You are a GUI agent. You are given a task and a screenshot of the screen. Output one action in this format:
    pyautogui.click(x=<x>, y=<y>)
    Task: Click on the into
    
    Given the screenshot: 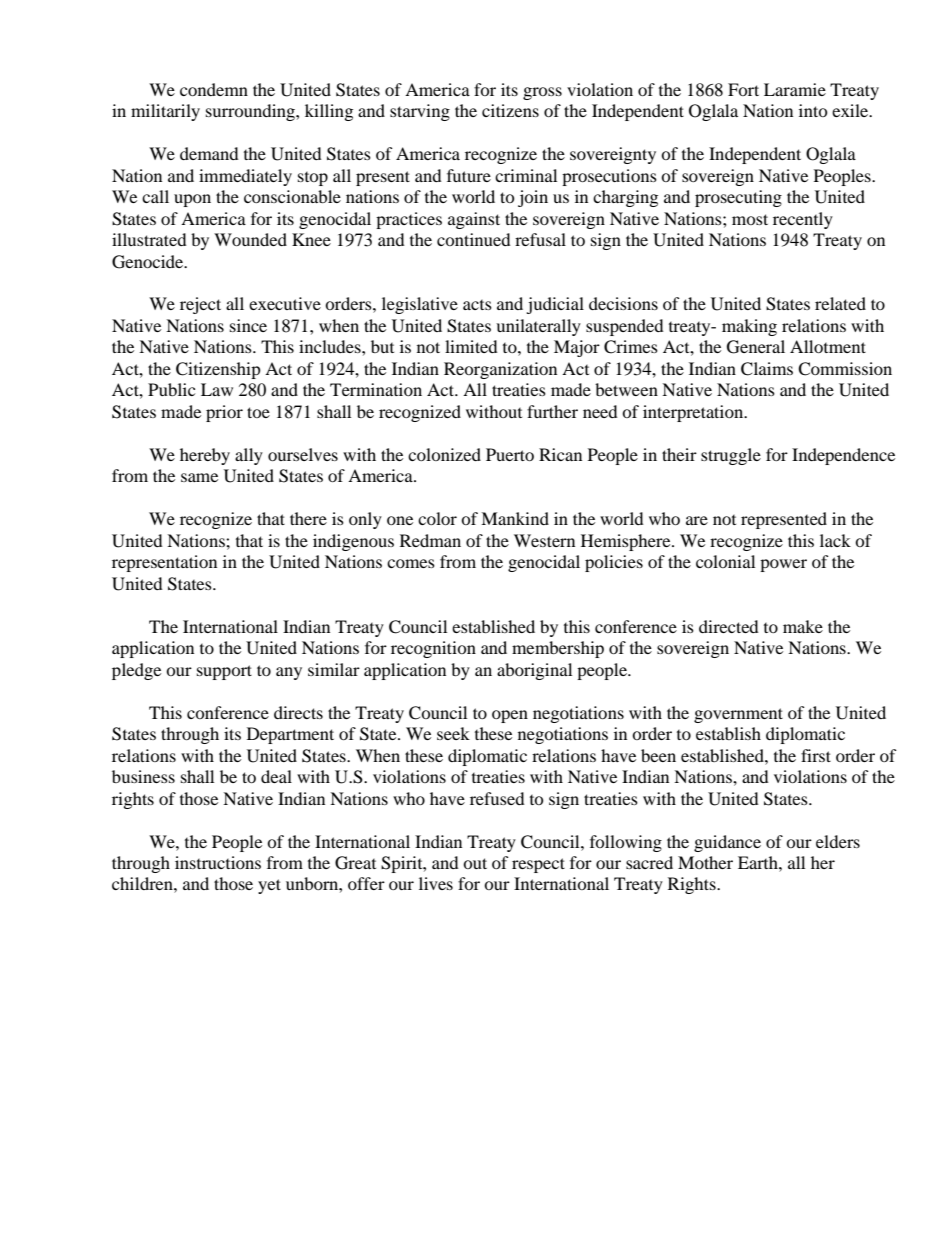 What is the action you would take?
    pyautogui.click(x=813, y=110)
